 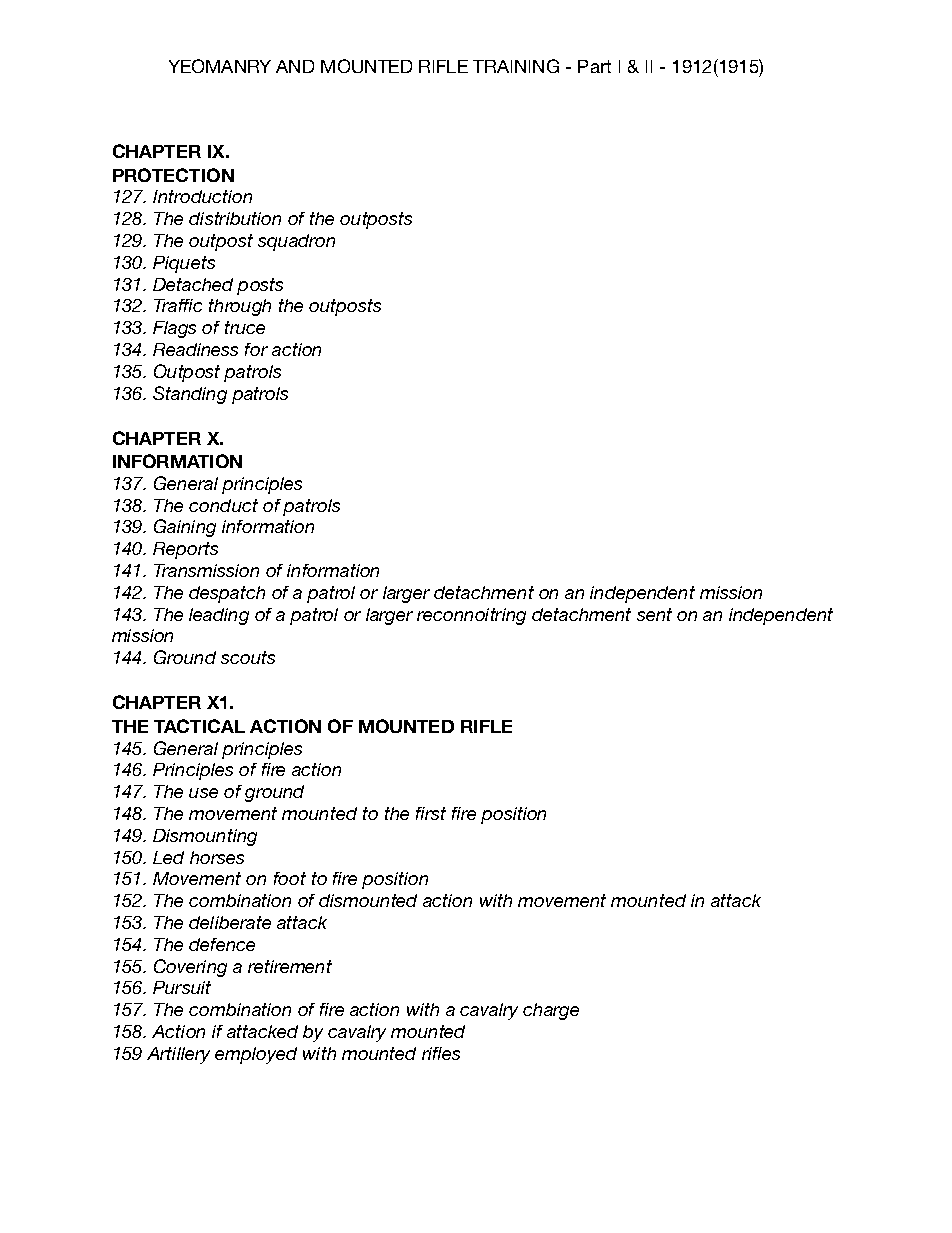 I want to click on retirement, so click(x=290, y=966).
